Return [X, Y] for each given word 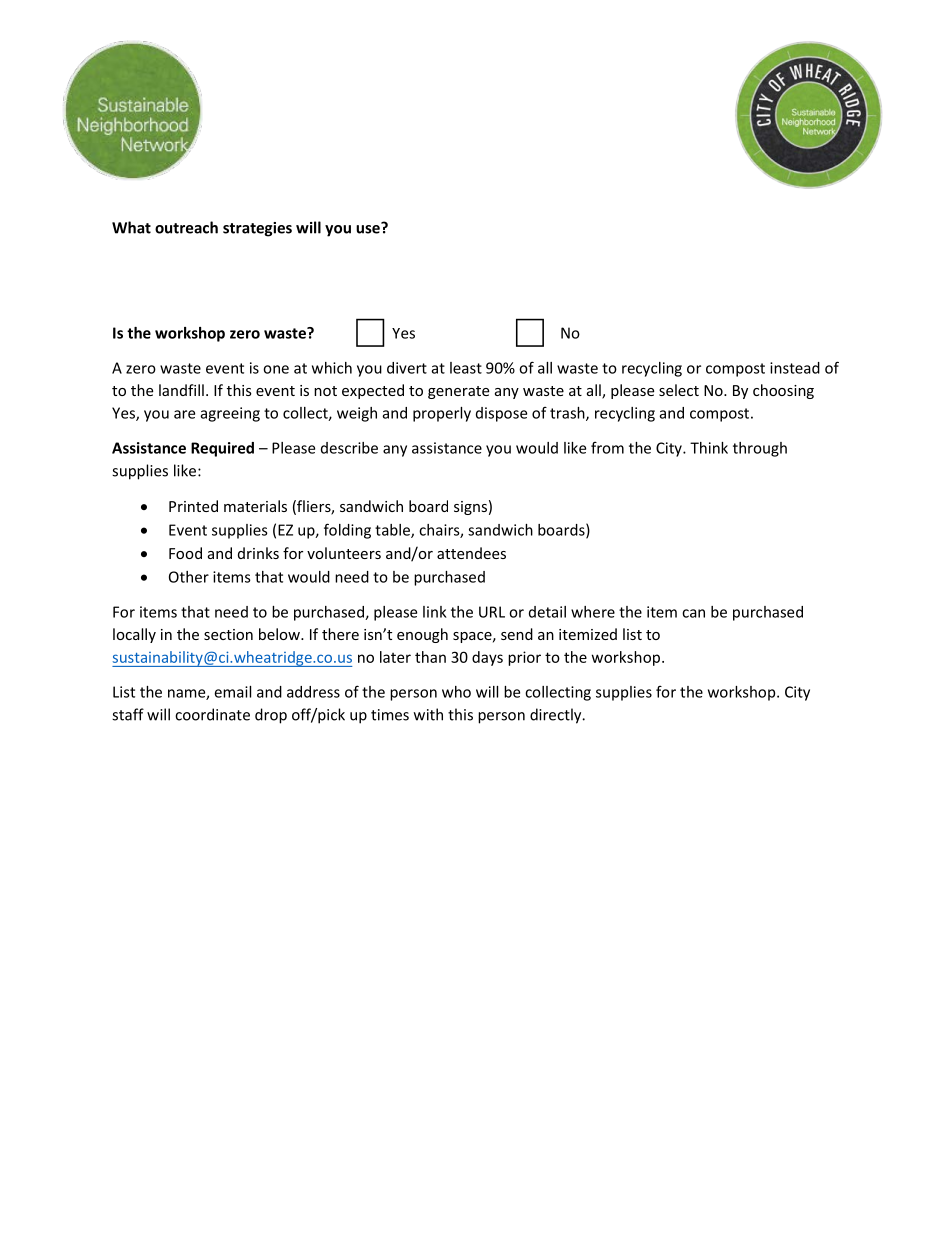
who [456, 692]
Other [189, 577]
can [693, 613]
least [466, 368]
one [276, 369]
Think [709, 448]
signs [470, 508]
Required [222, 449]
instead [795, 368]
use [369, 228]
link [435, 612]
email [232, 692]
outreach [186, 227]
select [679, 390]
